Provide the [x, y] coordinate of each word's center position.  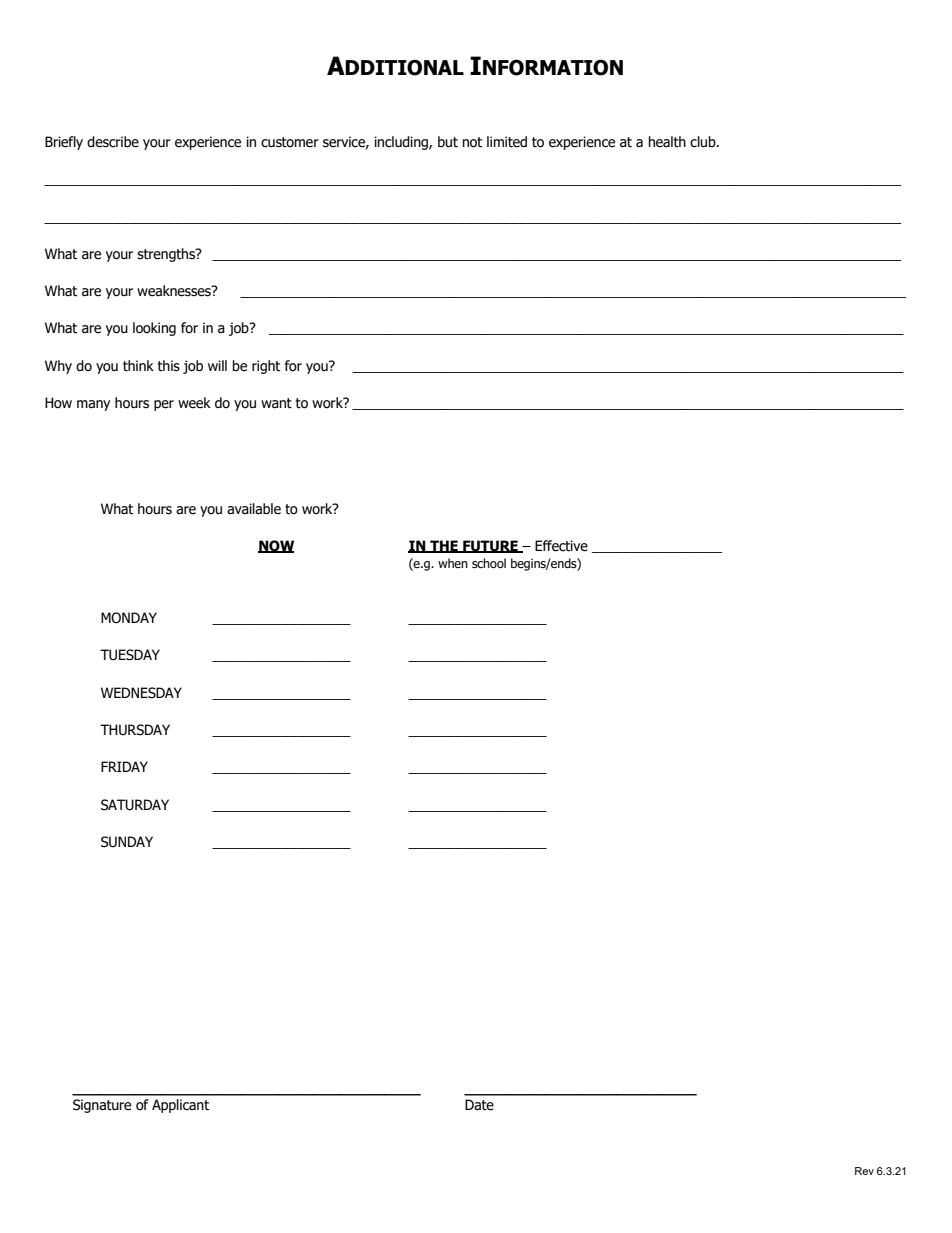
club [704, 142]
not [472, 142]
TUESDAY [130, 655]
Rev [864, 1171]
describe [113, 142]
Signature [102, 1106]
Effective [561, 546]
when [453, 563]
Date [479, 1105]
